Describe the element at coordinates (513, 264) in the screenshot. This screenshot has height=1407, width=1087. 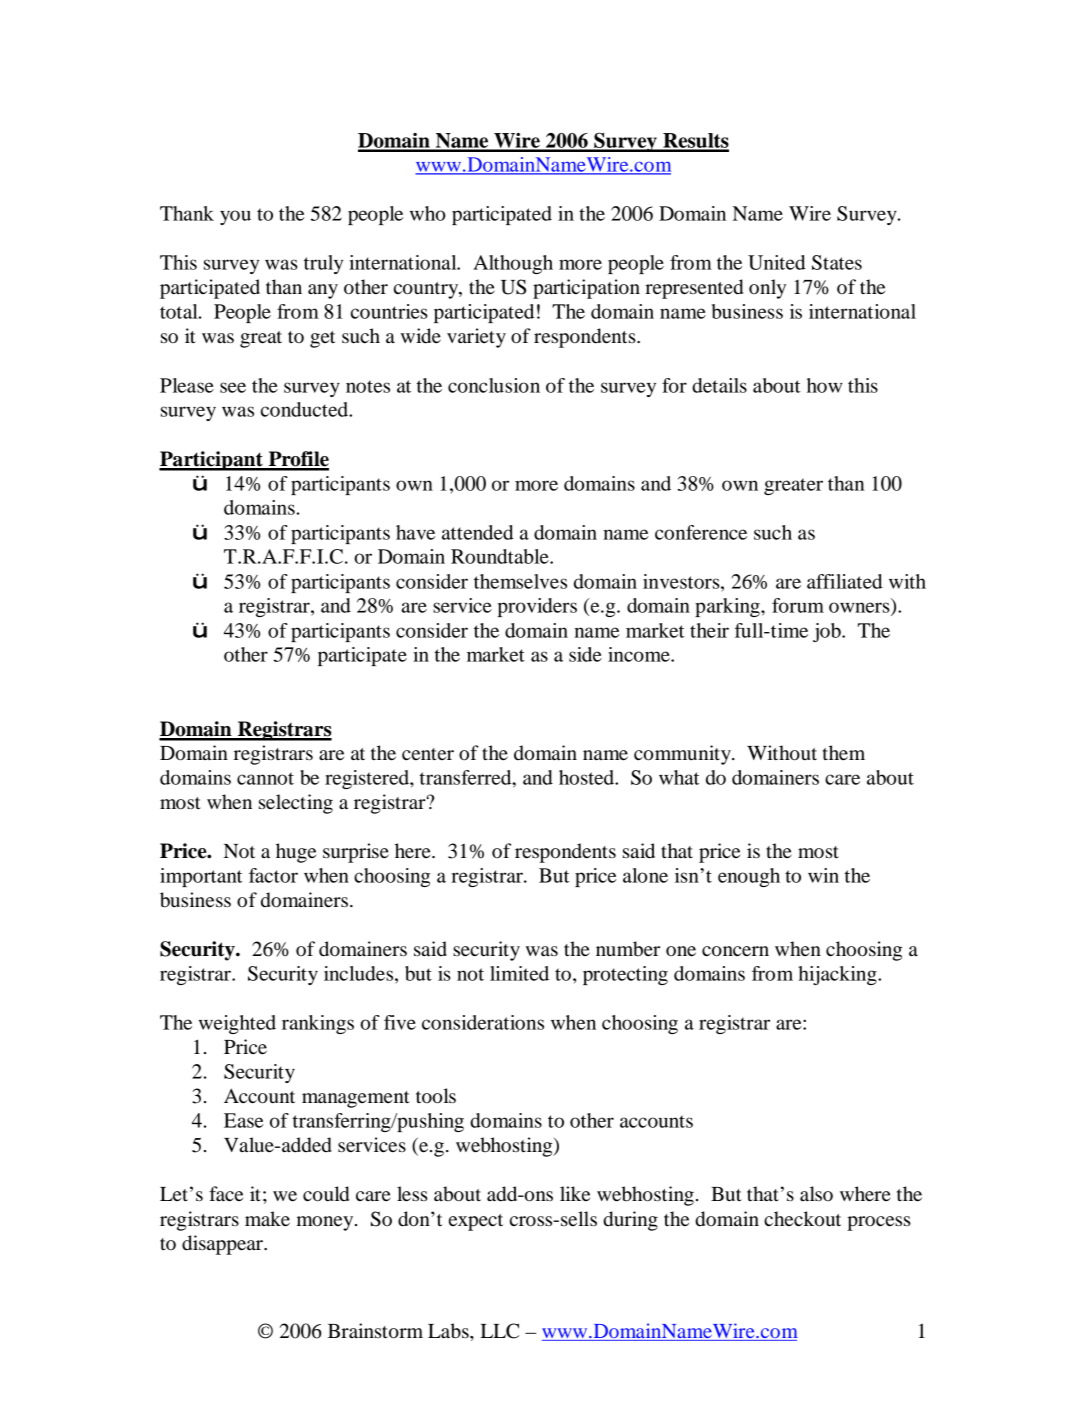
I see `Although` at that location.
